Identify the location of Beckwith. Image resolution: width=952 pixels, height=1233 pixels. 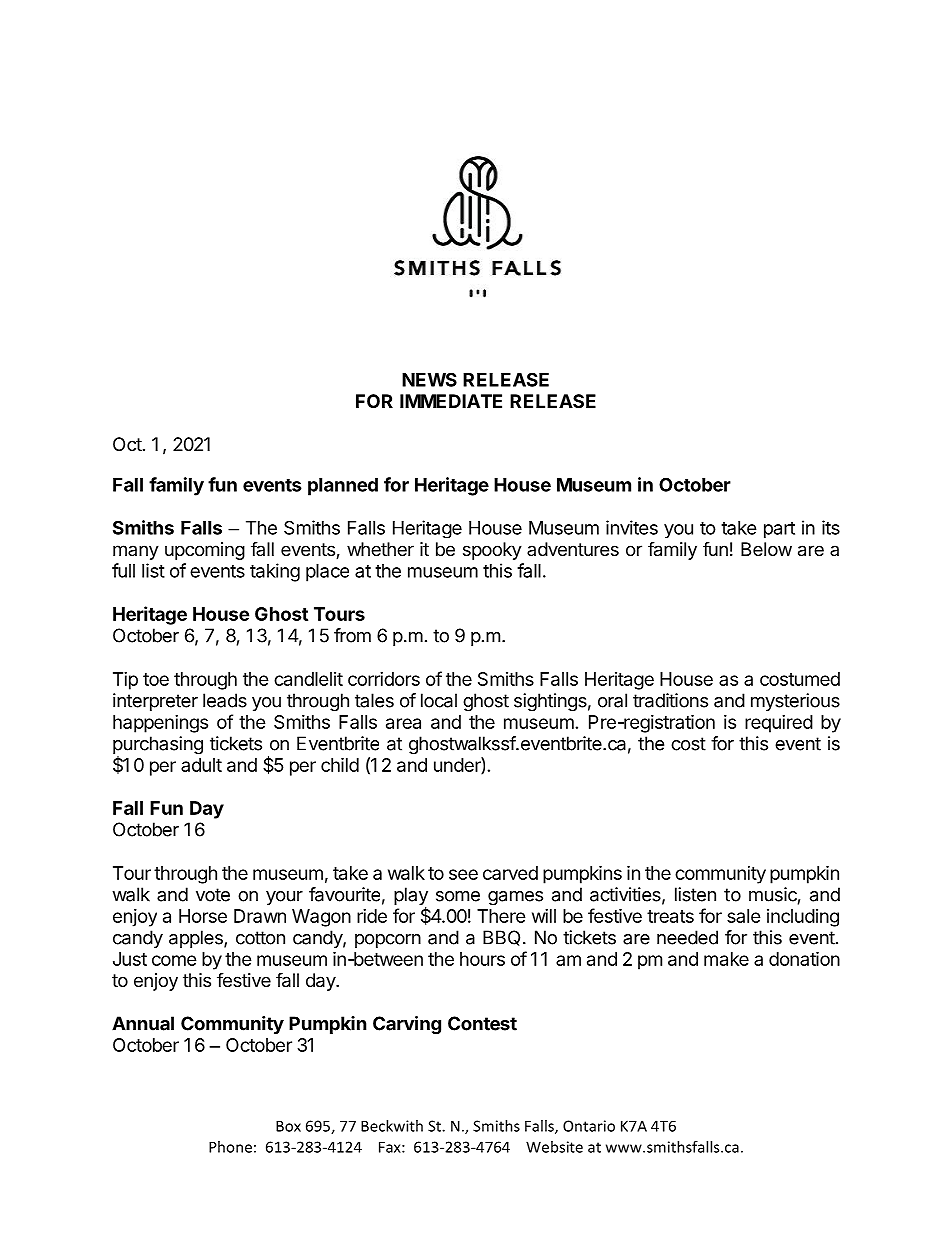
(392, 1126).
